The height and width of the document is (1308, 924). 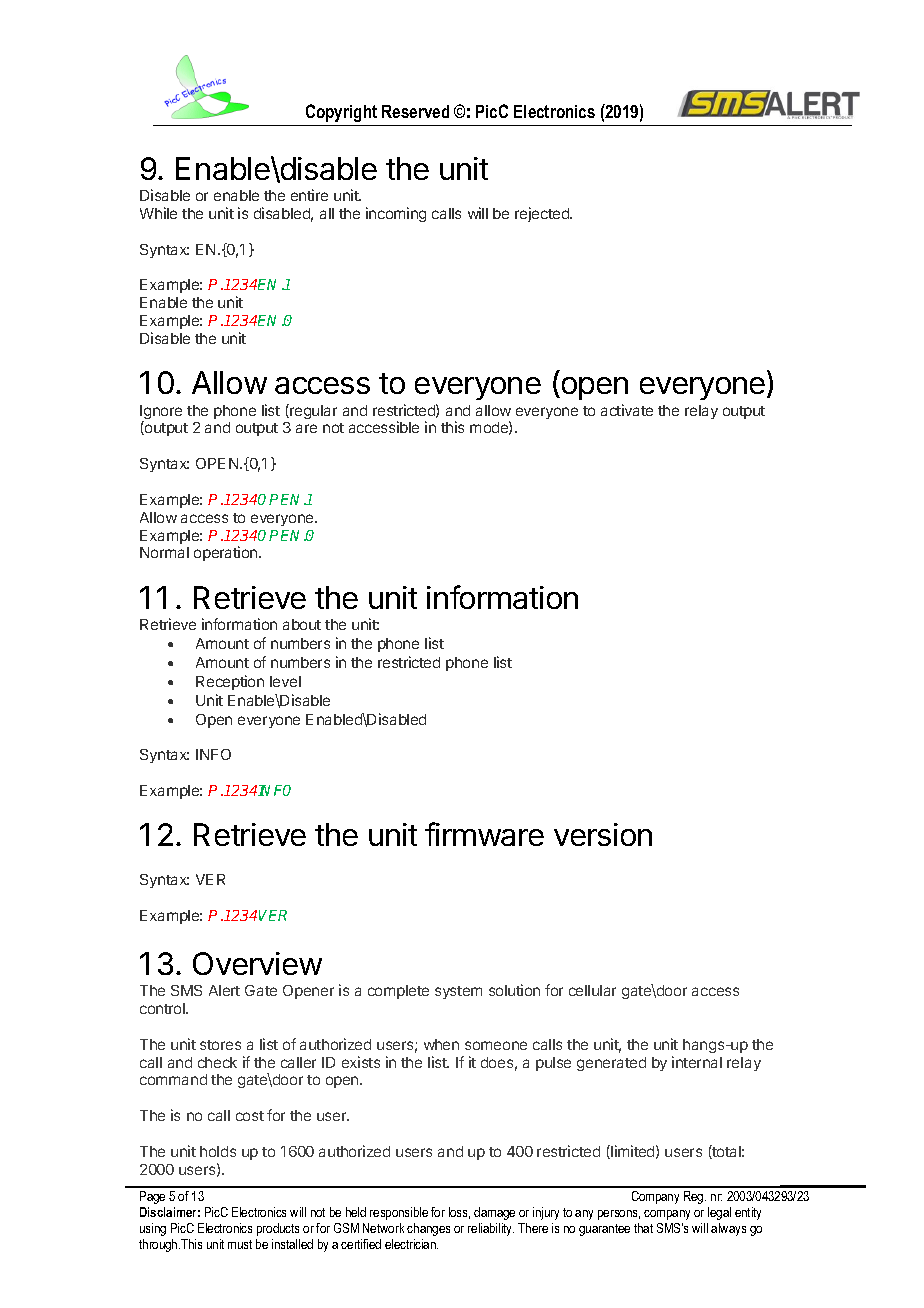 What do you see at coordinates (158, 213) in the document?
I see `While` at bounding box center [158, 213].
